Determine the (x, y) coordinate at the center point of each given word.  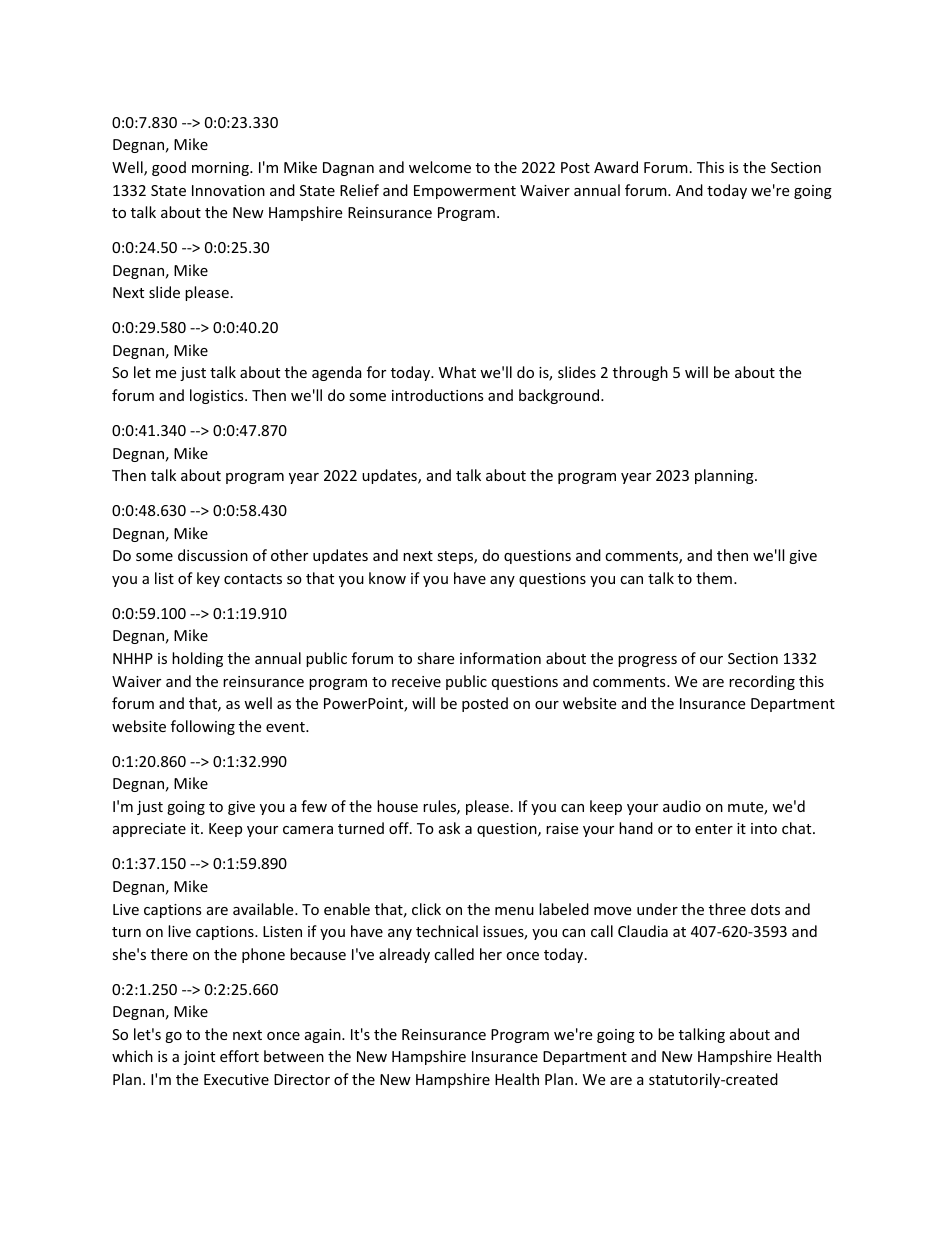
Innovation (228, 190)
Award (616, 167)
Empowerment (465, 192)
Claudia (643, 931)
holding (197, 659)
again (324, 1036)
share (435, 658)
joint (199, 1058)
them (714, 578)
